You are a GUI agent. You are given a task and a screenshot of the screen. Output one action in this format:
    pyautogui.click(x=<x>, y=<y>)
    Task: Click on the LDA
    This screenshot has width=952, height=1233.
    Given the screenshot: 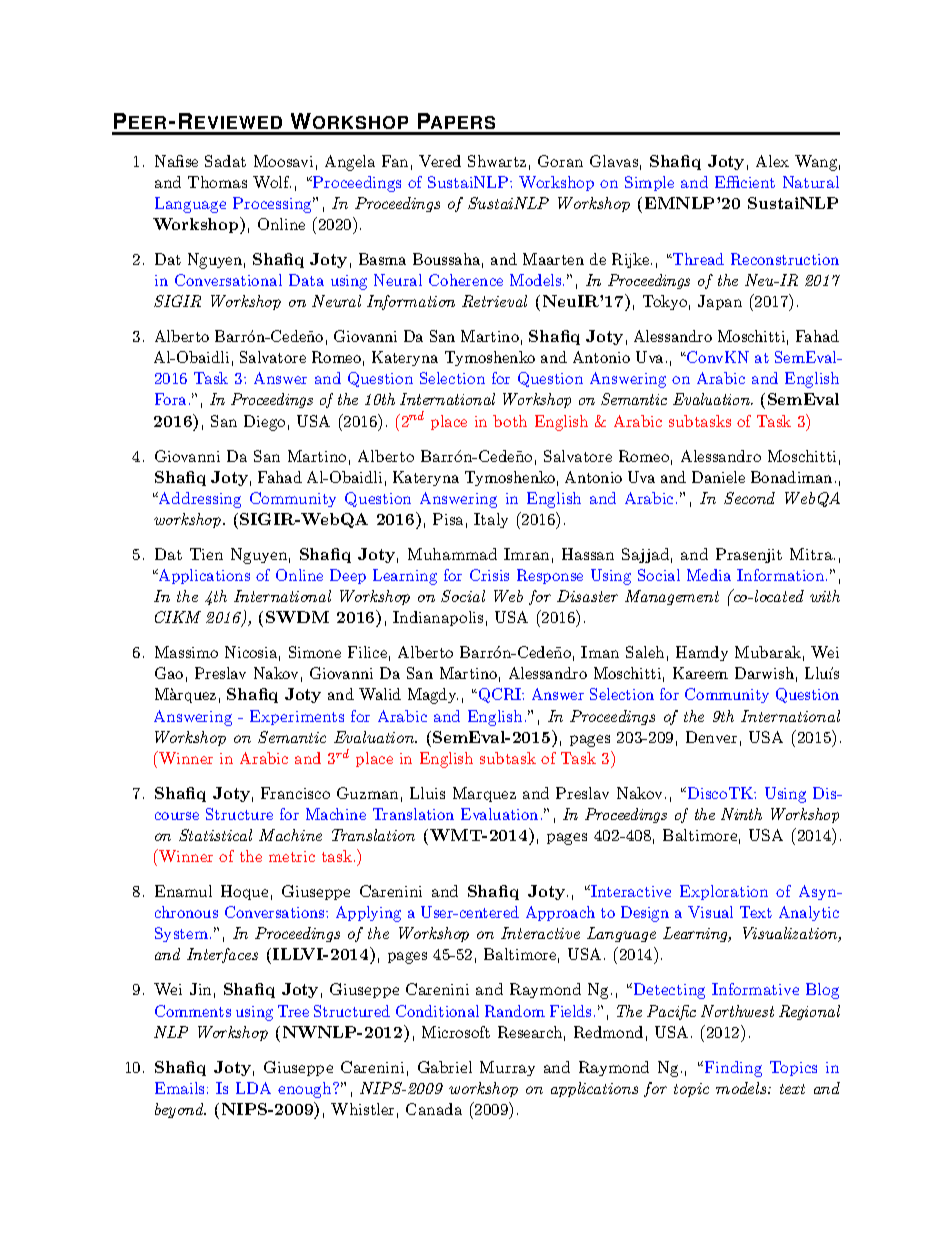 What is the action you would take?
    pyautogui.click(x=253, y=1088)
